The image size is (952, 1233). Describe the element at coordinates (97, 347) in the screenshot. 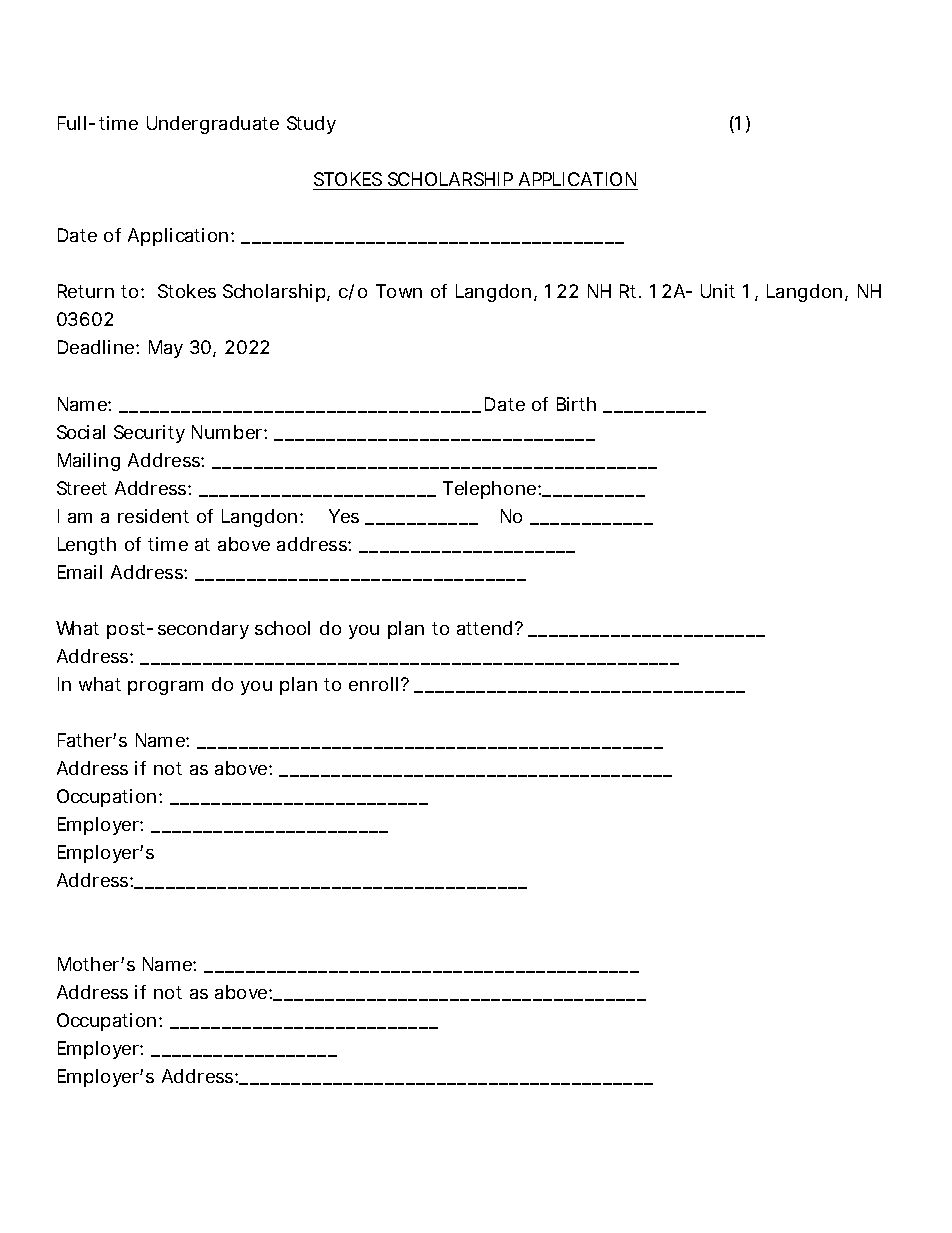

I see `Deadline` at that location.
